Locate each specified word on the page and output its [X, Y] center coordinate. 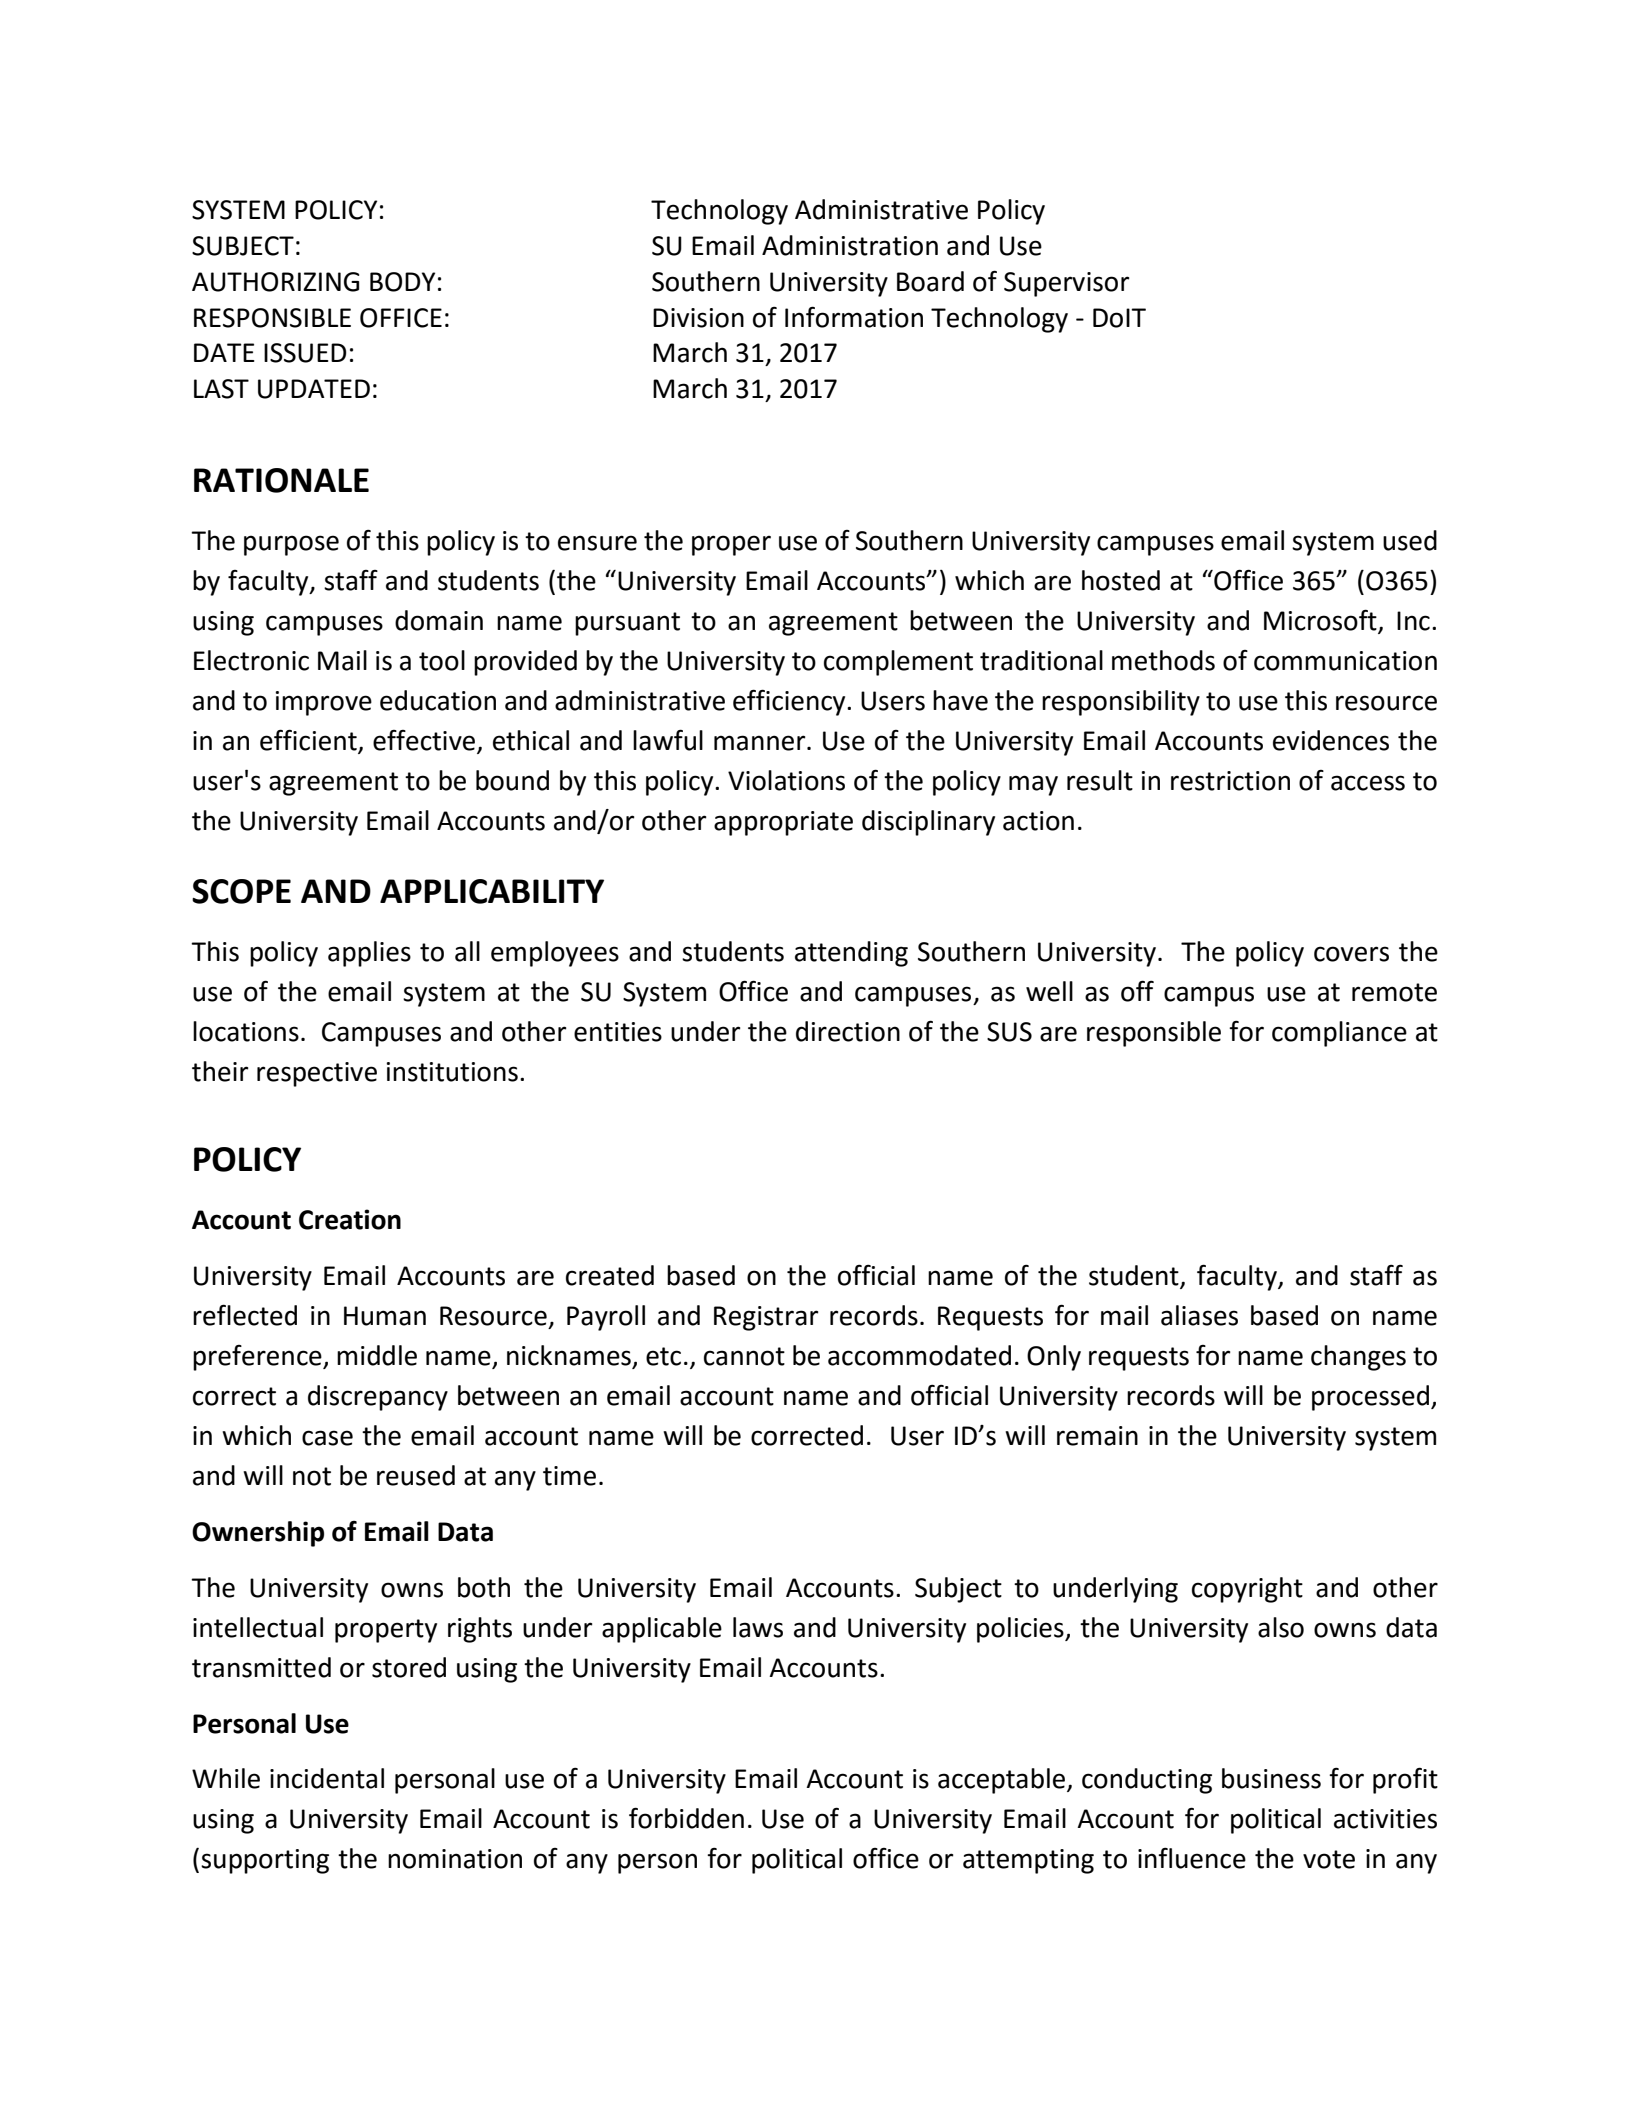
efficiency [790, 702]
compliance [1339, 1034]
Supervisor [1067, 284]
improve [324, 703]
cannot [744, 1356]
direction [848, 1031]
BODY [402, 282]
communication [1345, 661]
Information [854, 317]
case [327, 1438]
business [1271, 1778]
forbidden [686, 1818]
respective [317, 1074]
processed [1370, 1398]
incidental [327, 1778]
